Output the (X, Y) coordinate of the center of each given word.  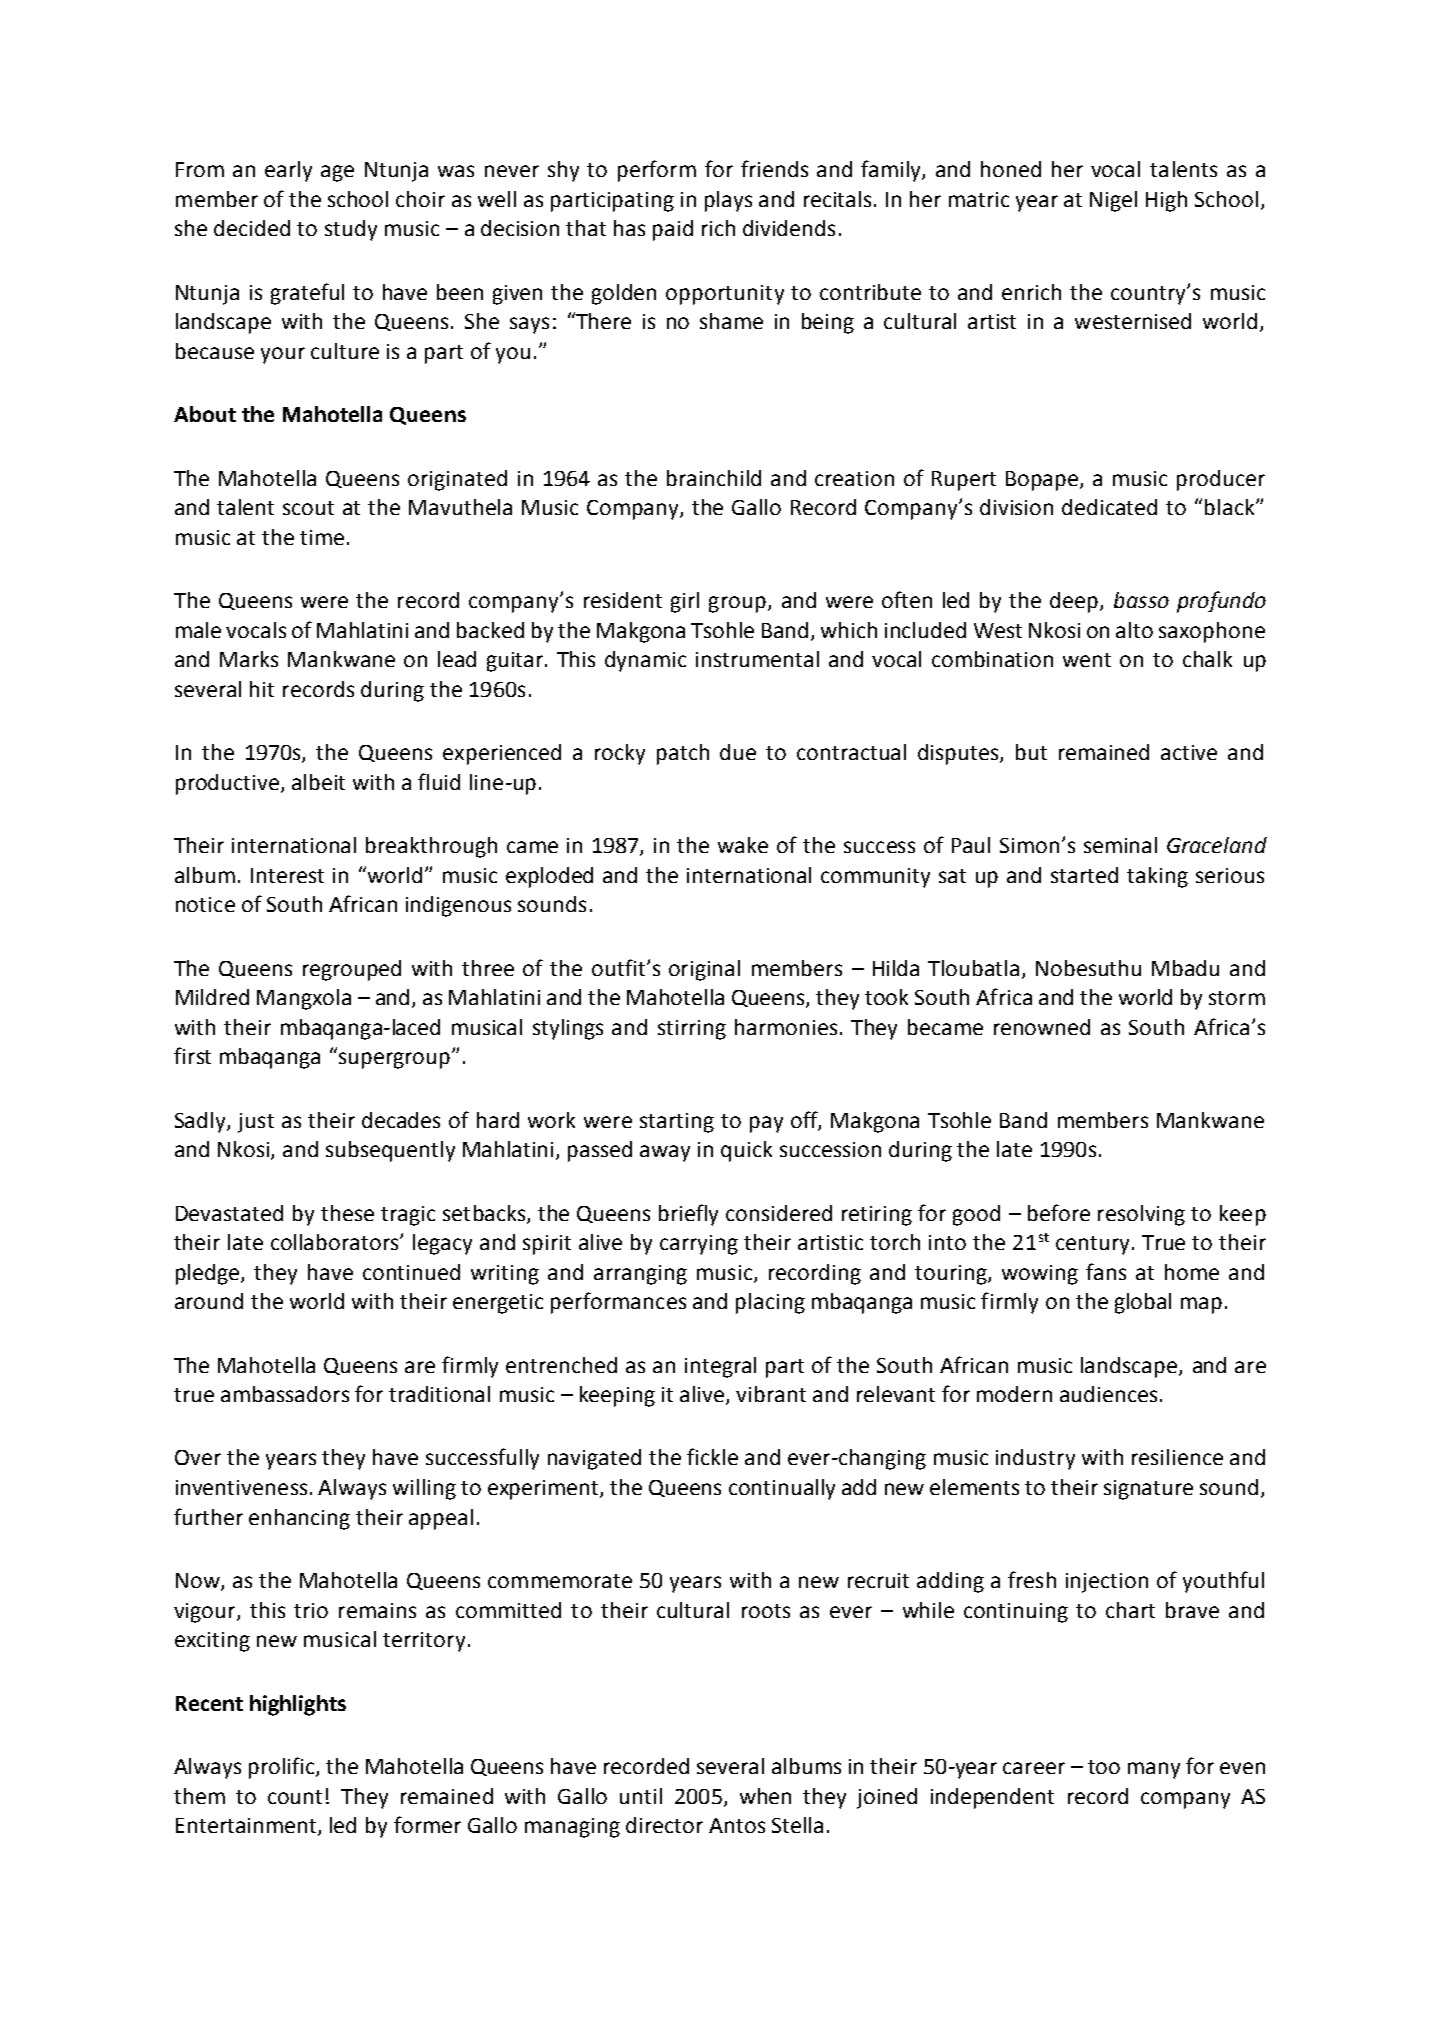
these (347, 1213)
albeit (318, 782)
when (765, 1796)
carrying (699, 1245)
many (1154, 1770)
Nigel (1113, 201)
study (351, 230)
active (1189, 752)
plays (728, 201)
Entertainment (247, 1827)
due (738, 752)
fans (1106, 1271)
